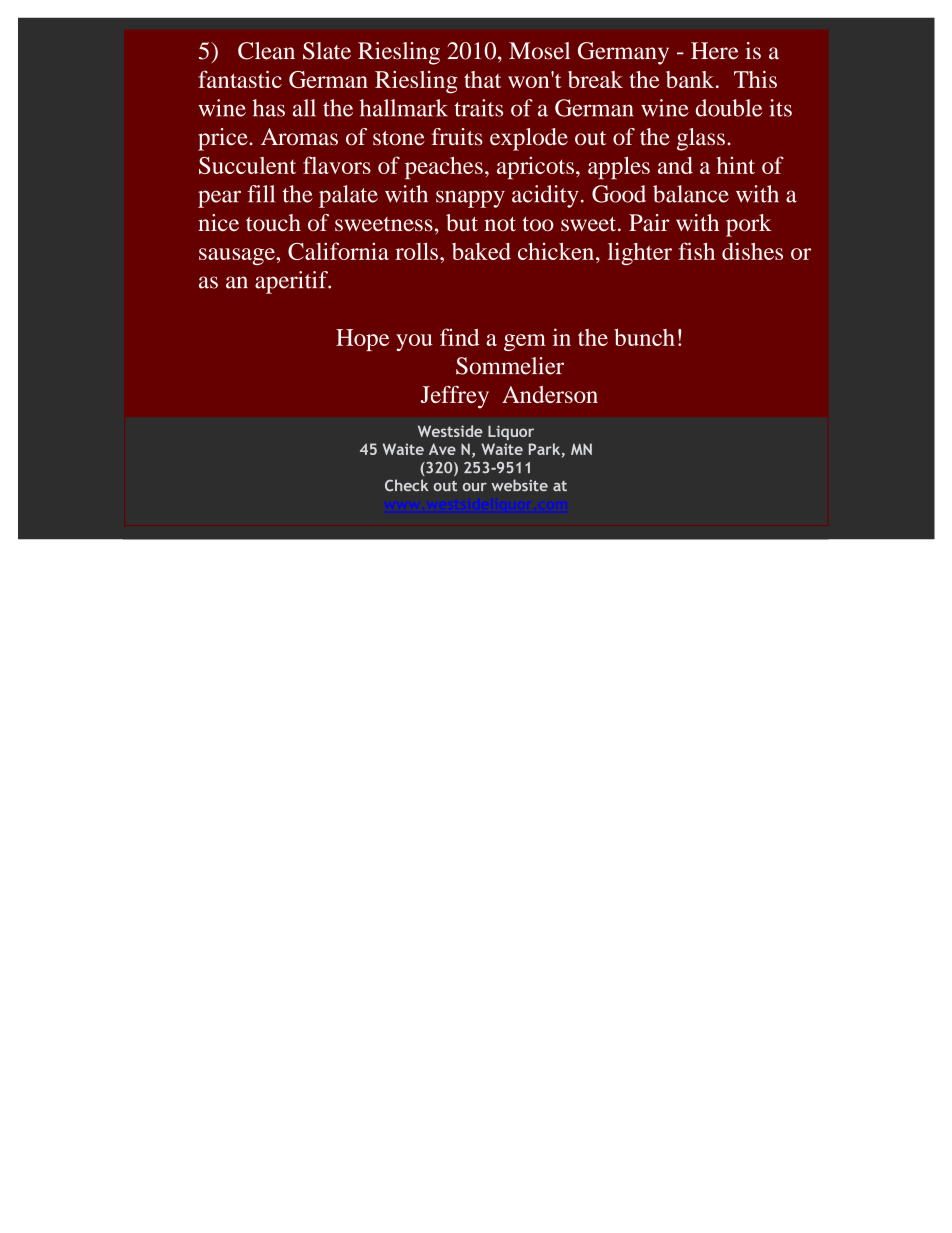 The width and height of the page is (952, 1233). What do you see at coordinates (261, 193) in the page?
I see `fill` at bounding box center [261, 193].
